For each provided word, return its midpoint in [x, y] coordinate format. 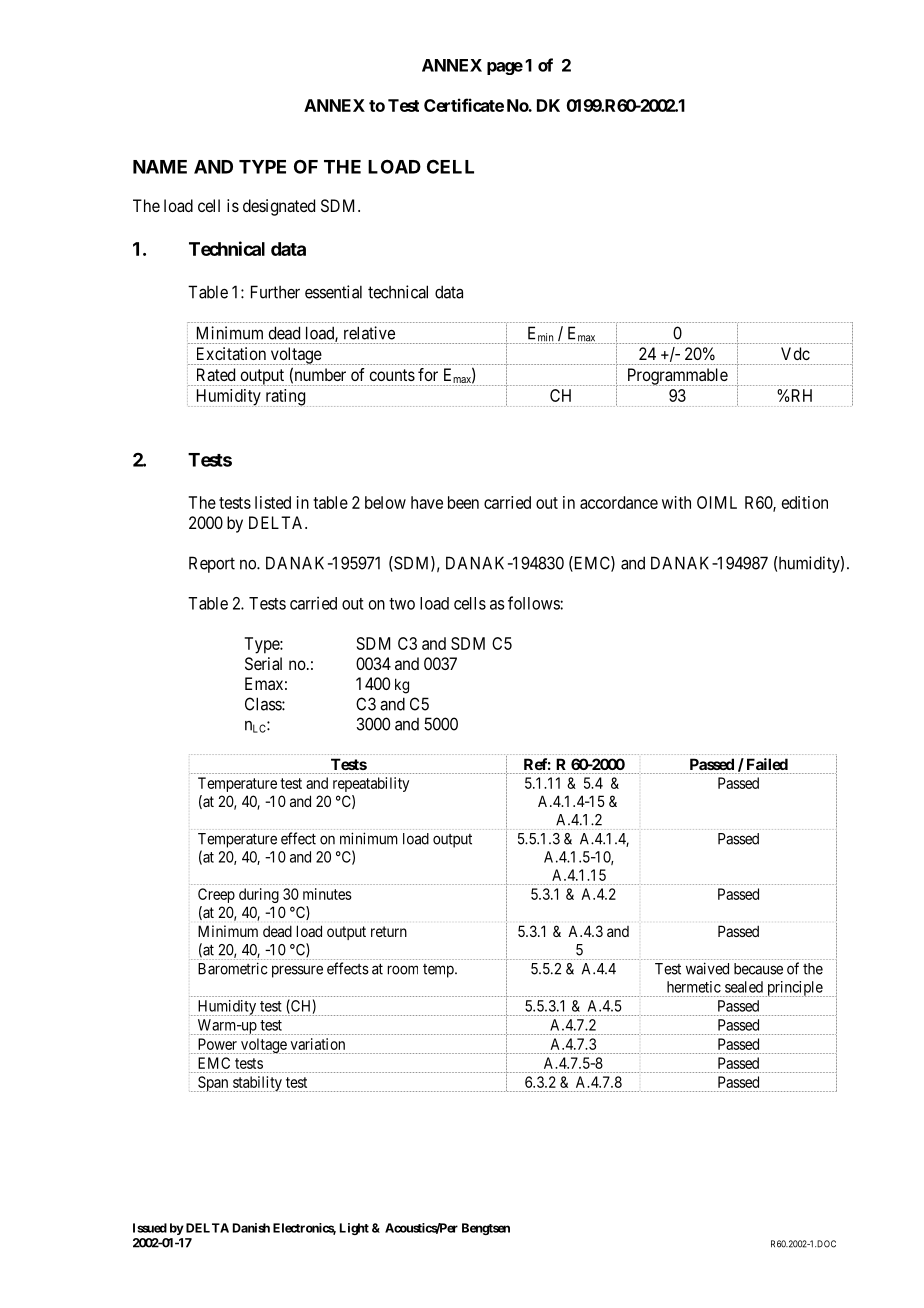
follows [534, 603]
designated [279, 207]
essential [333, 292]
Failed [767, 764]
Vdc [795, 353]
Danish [251, 1228]
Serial [263, 663]
